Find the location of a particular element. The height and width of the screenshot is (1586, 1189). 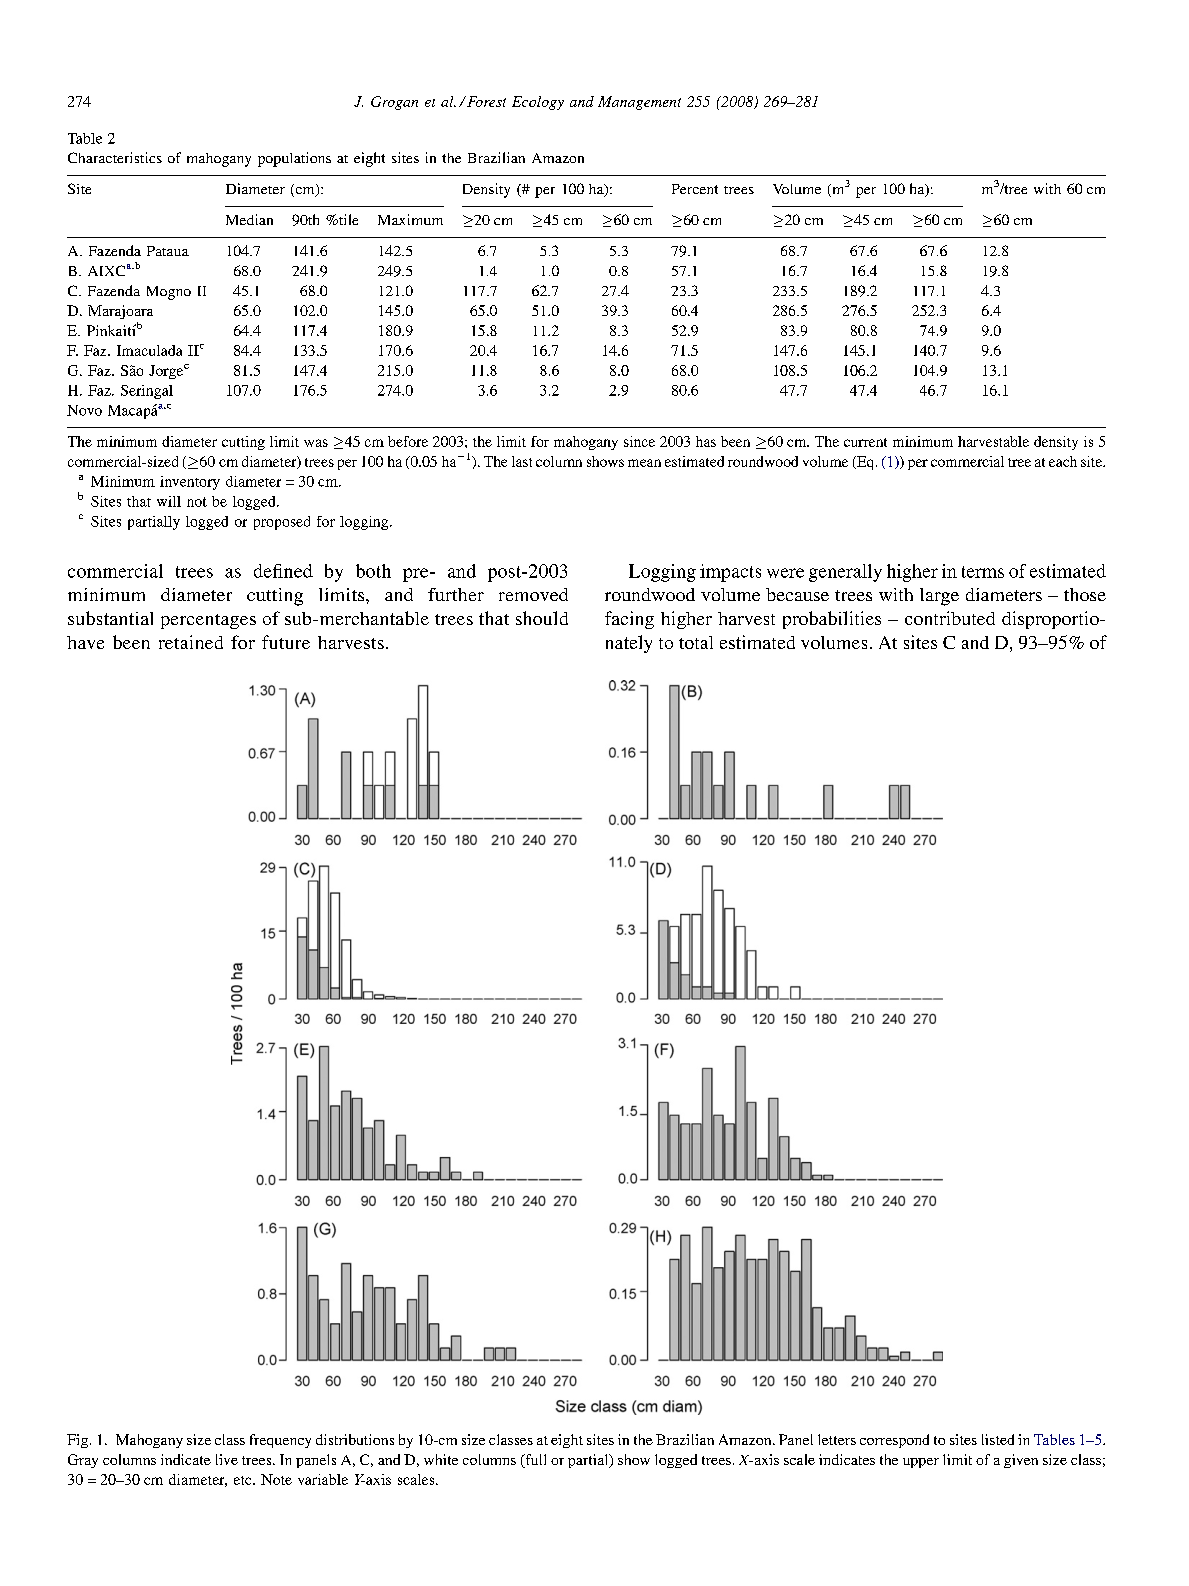

Ecology is located at coordinates (538, 103).
